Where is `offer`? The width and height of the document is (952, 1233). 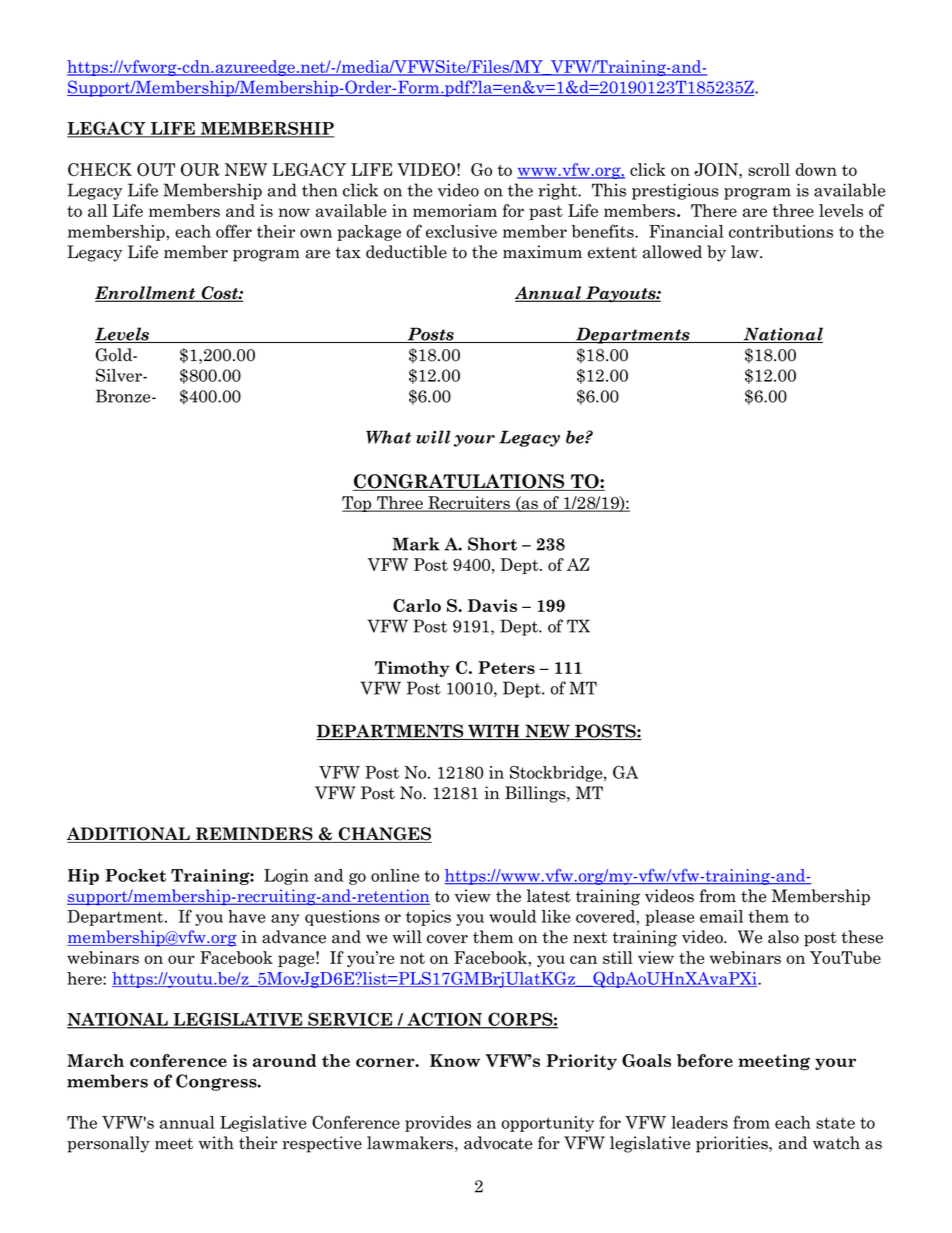
offer is located at coordinates (234, 231).
